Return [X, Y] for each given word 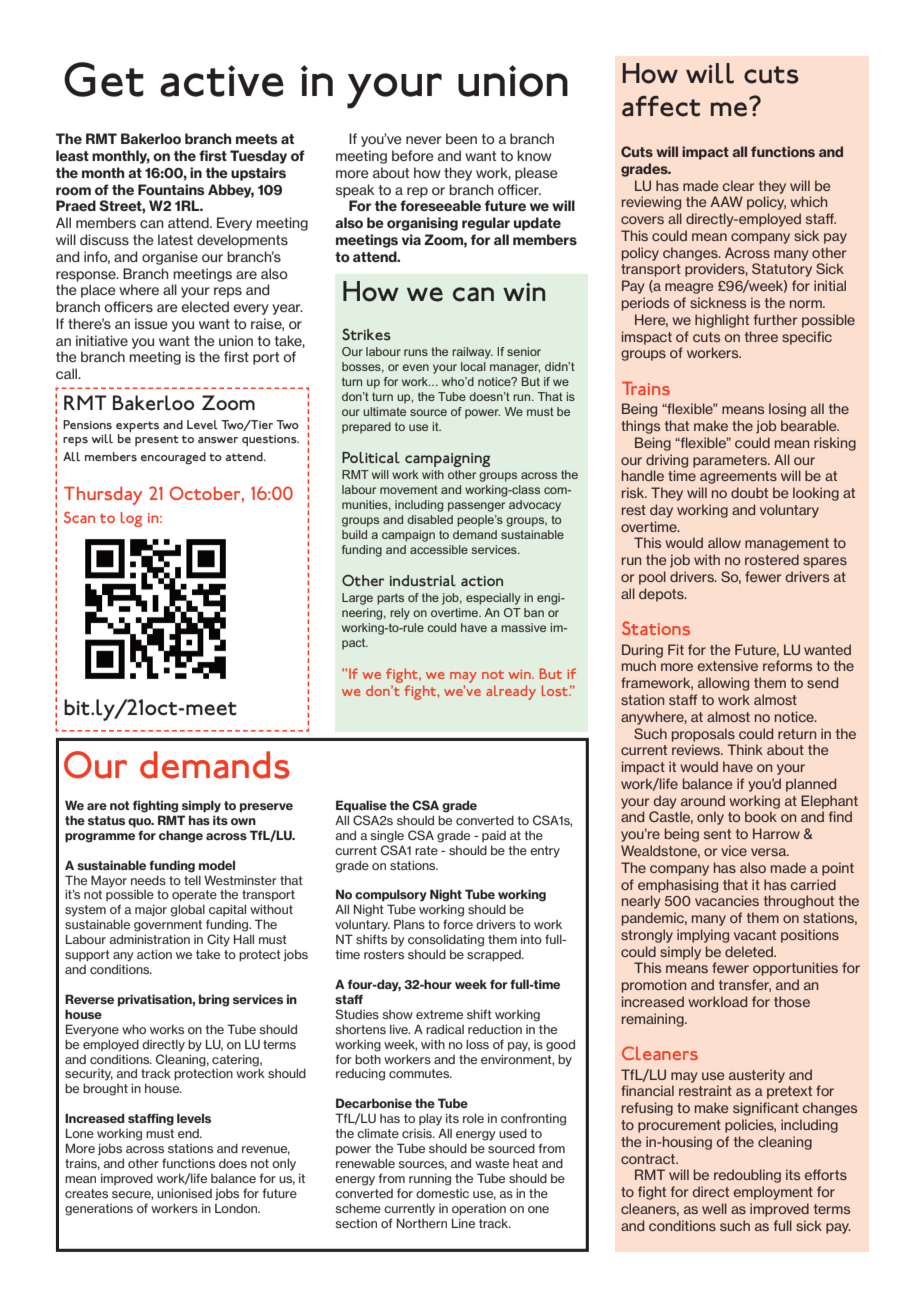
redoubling [747, 1176]
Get [104, 79]
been [461, 138]
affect [661, 106]
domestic [442, 1193]
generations [99, 1210]
